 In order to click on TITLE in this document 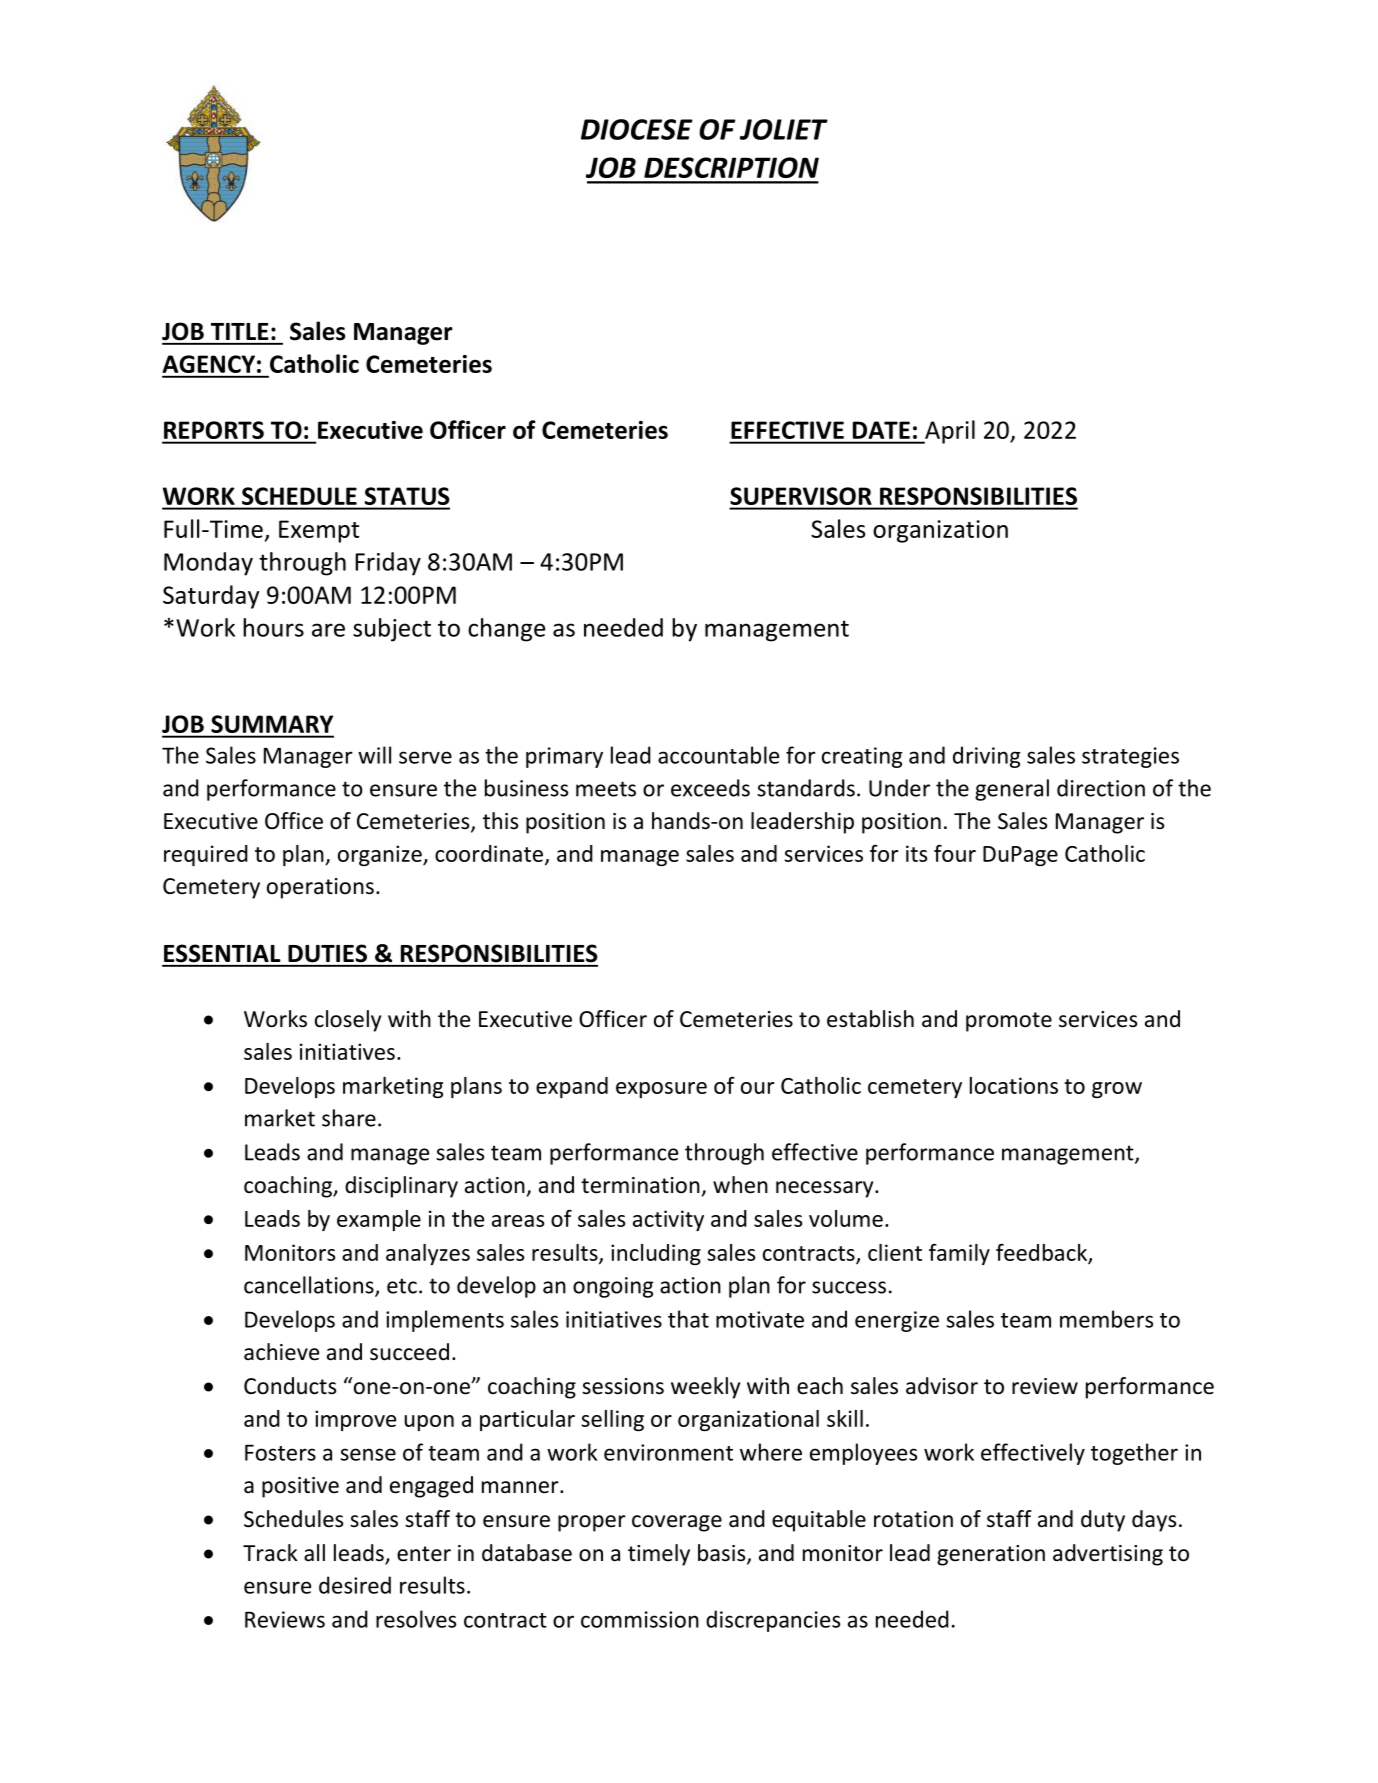, I will do `click(239, 331)`.
